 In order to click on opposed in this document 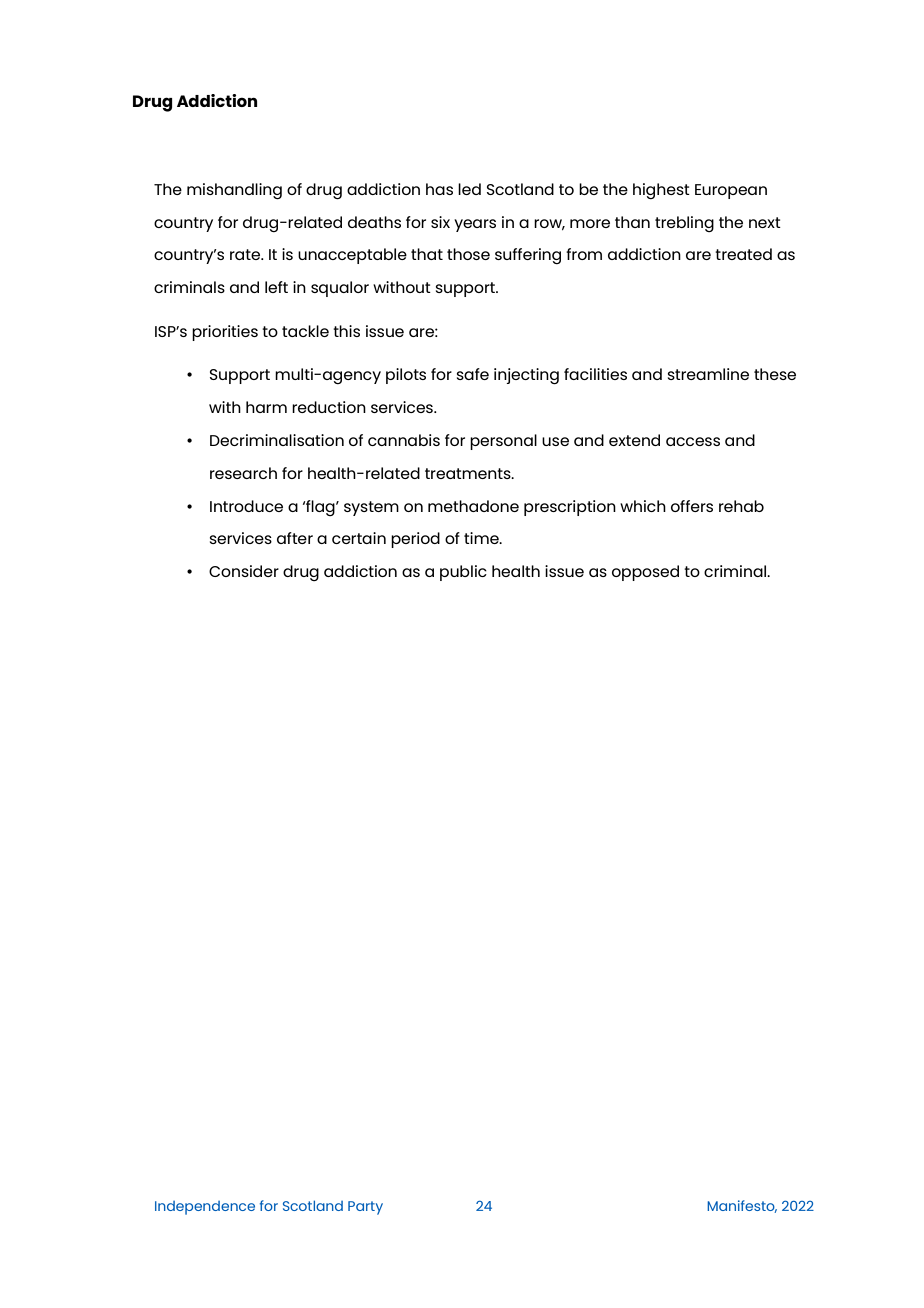, I will do `click(645, 573)`.
